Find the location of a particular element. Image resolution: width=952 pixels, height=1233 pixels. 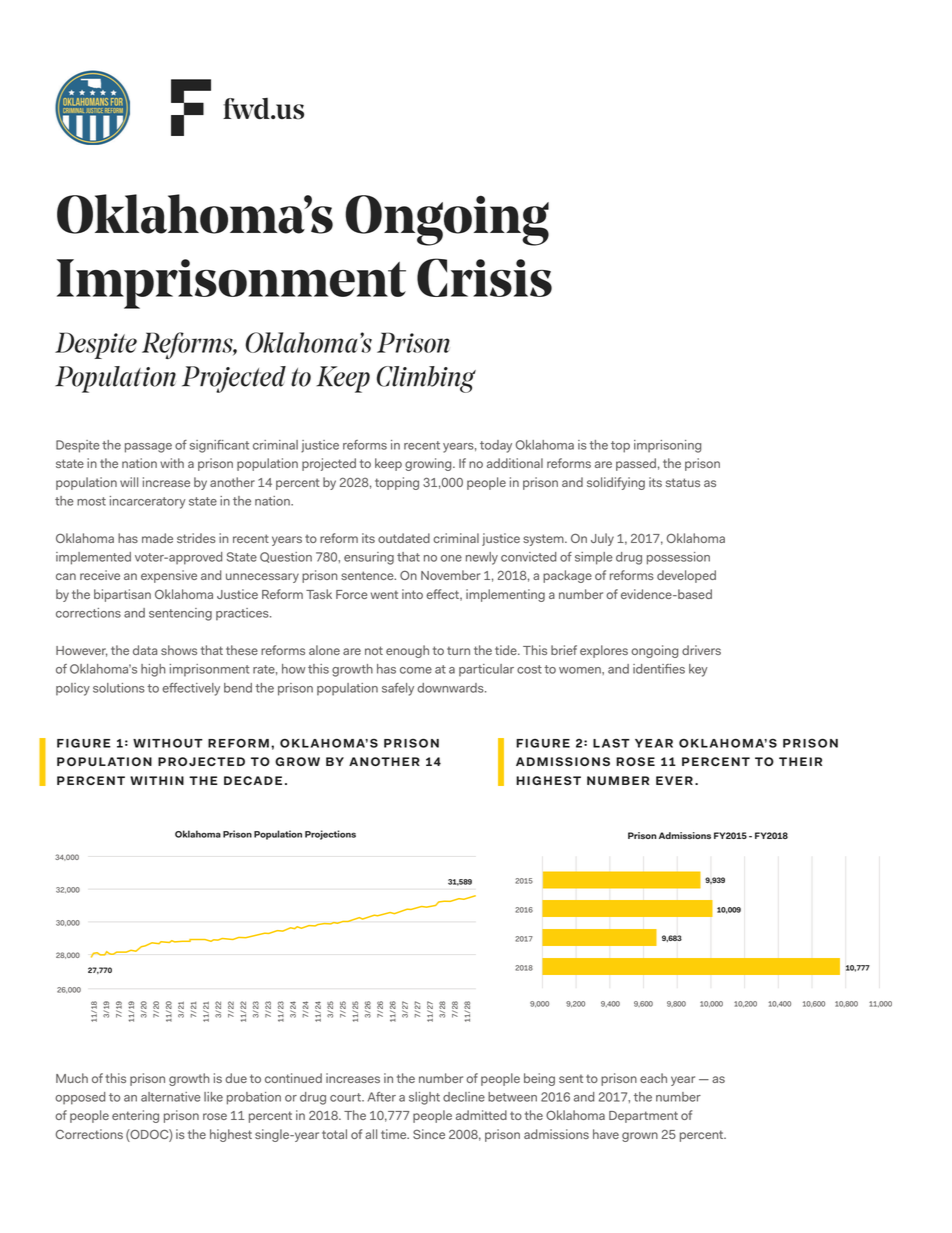

solidifying is located at coordinates (616, 483).
